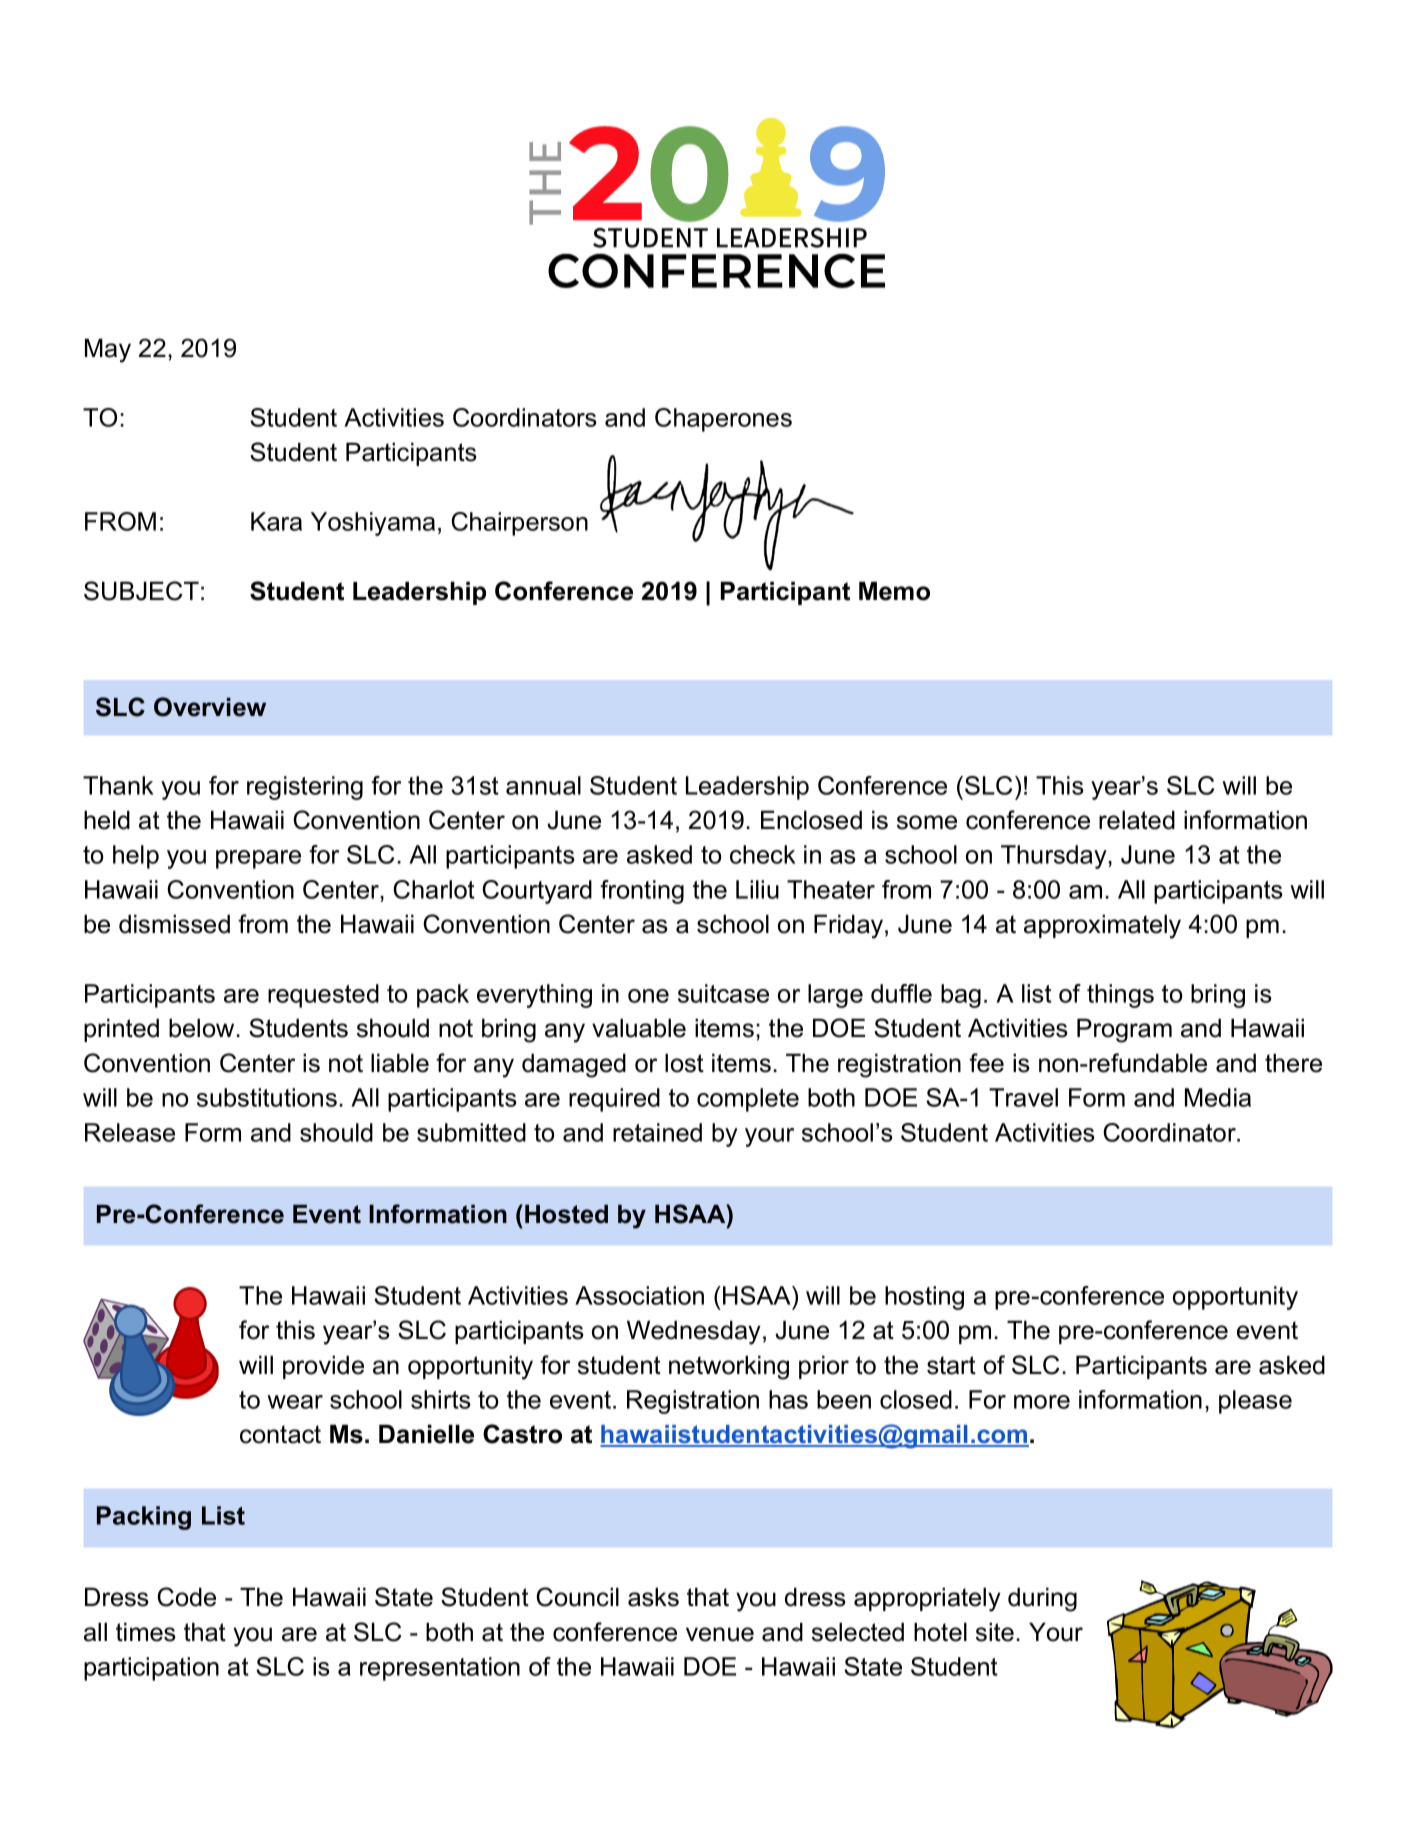 The image size is (1416, 1832). Describe the element at coordinates (1218, 1097) in the image. I see `Media` at that location.
